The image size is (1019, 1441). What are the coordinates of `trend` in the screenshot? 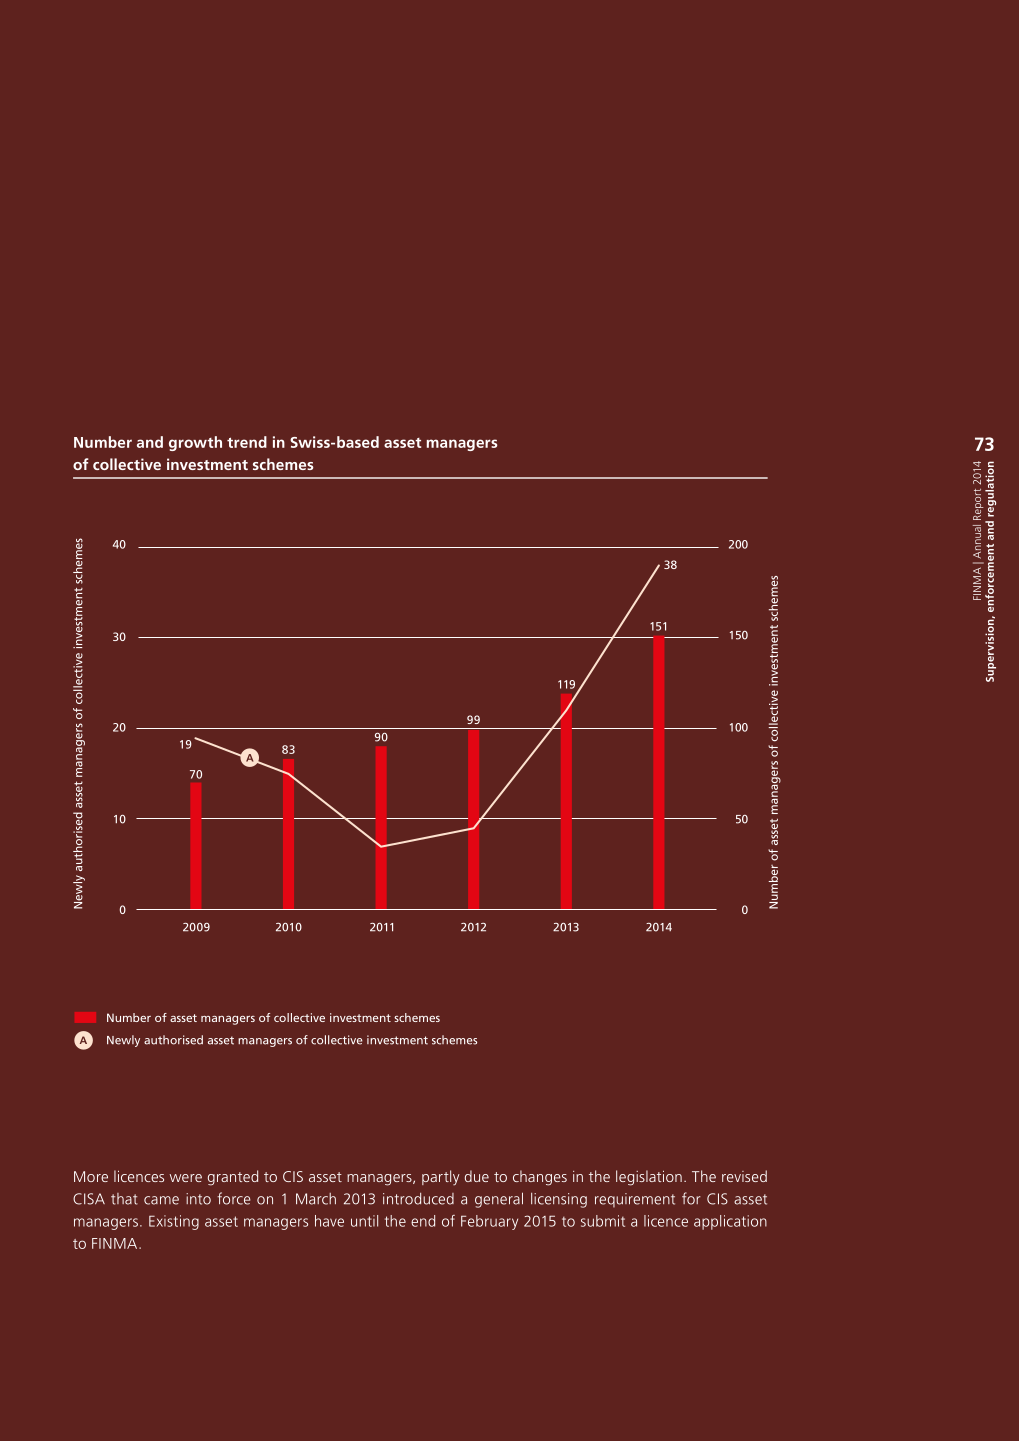 It's located at (247, 442).
